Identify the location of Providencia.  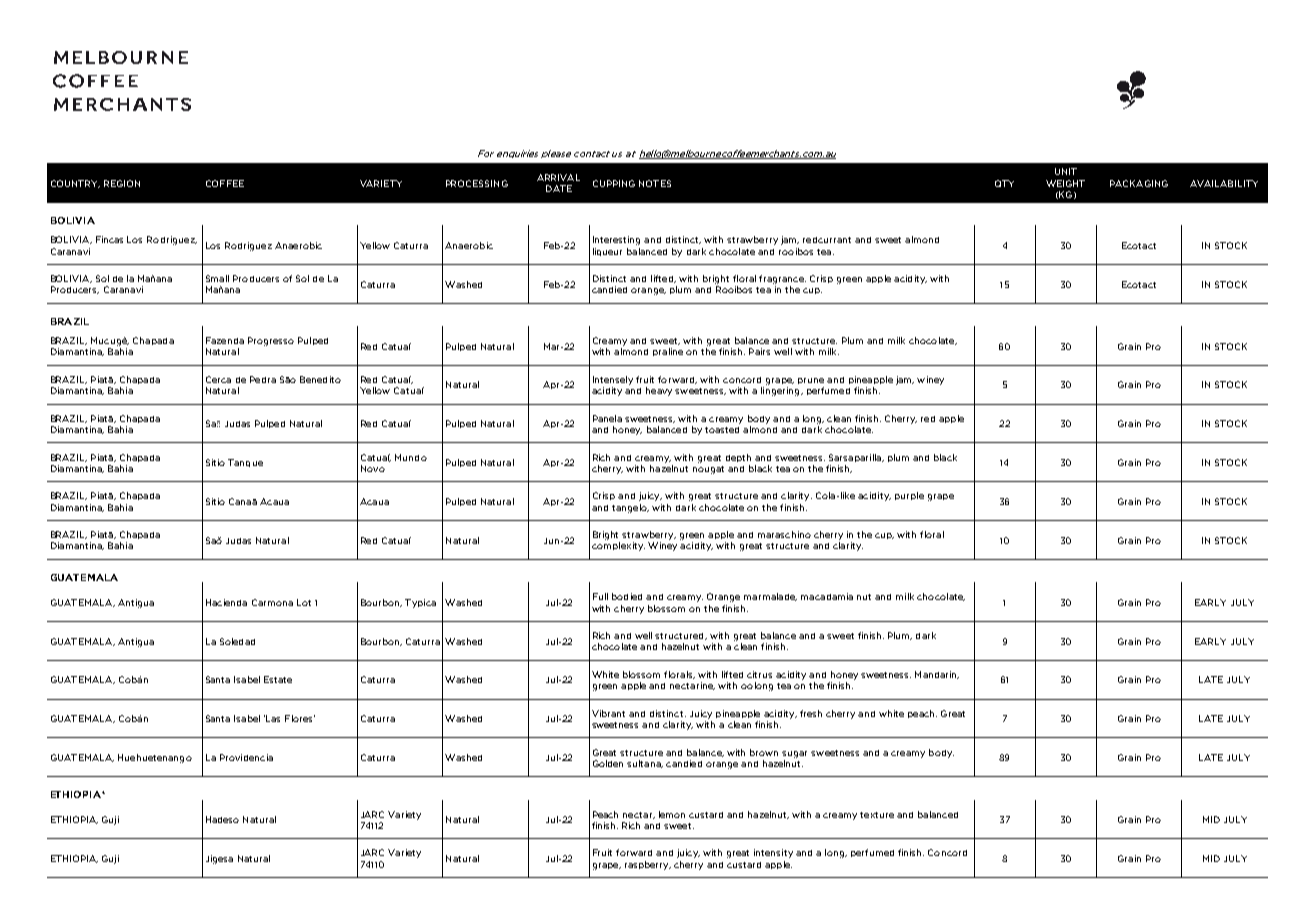
(246, 757).
